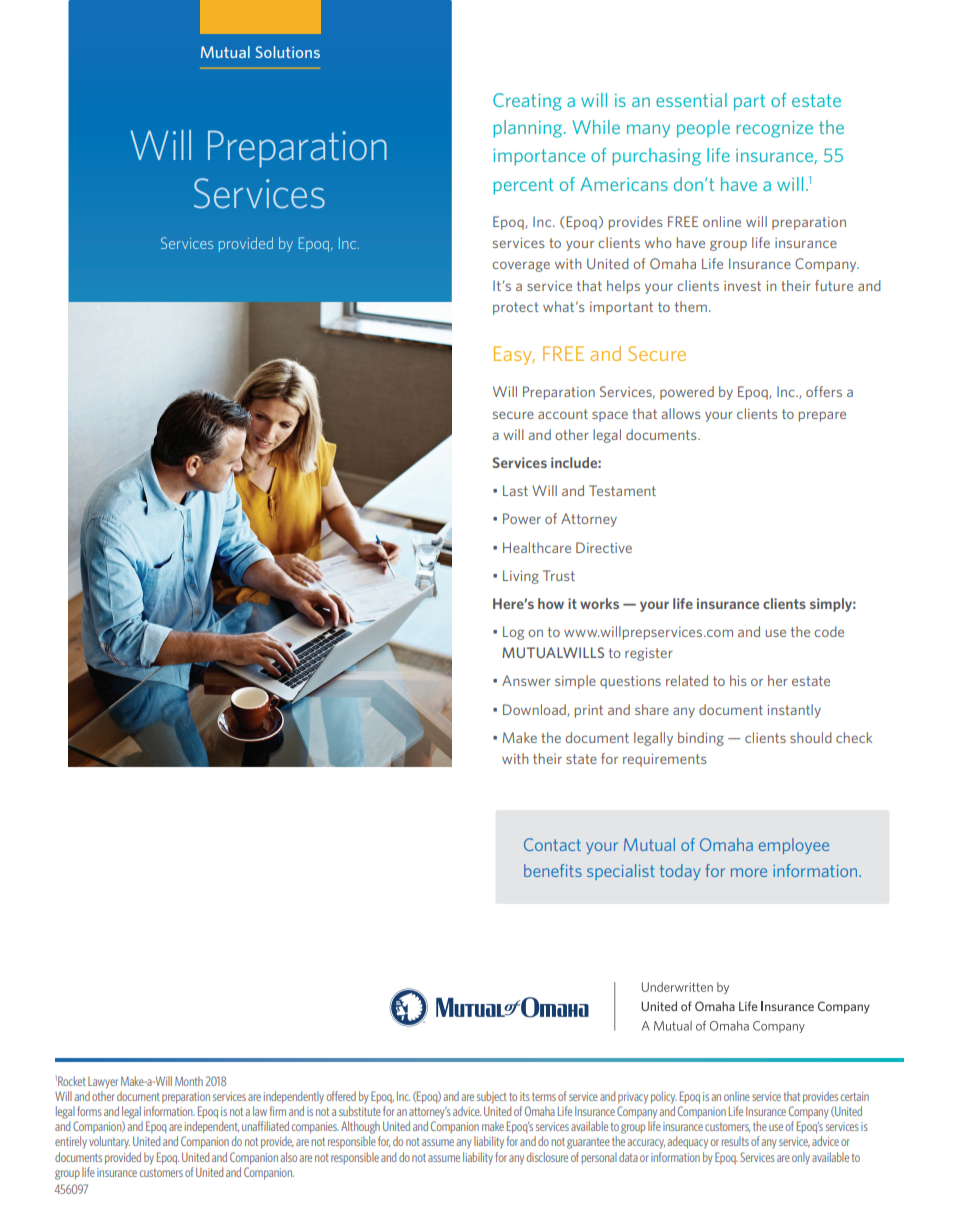 This page has height=1232, width=958. Describe the element at coordinates (288, 52) in the page. I see `Solutions` at that location.
